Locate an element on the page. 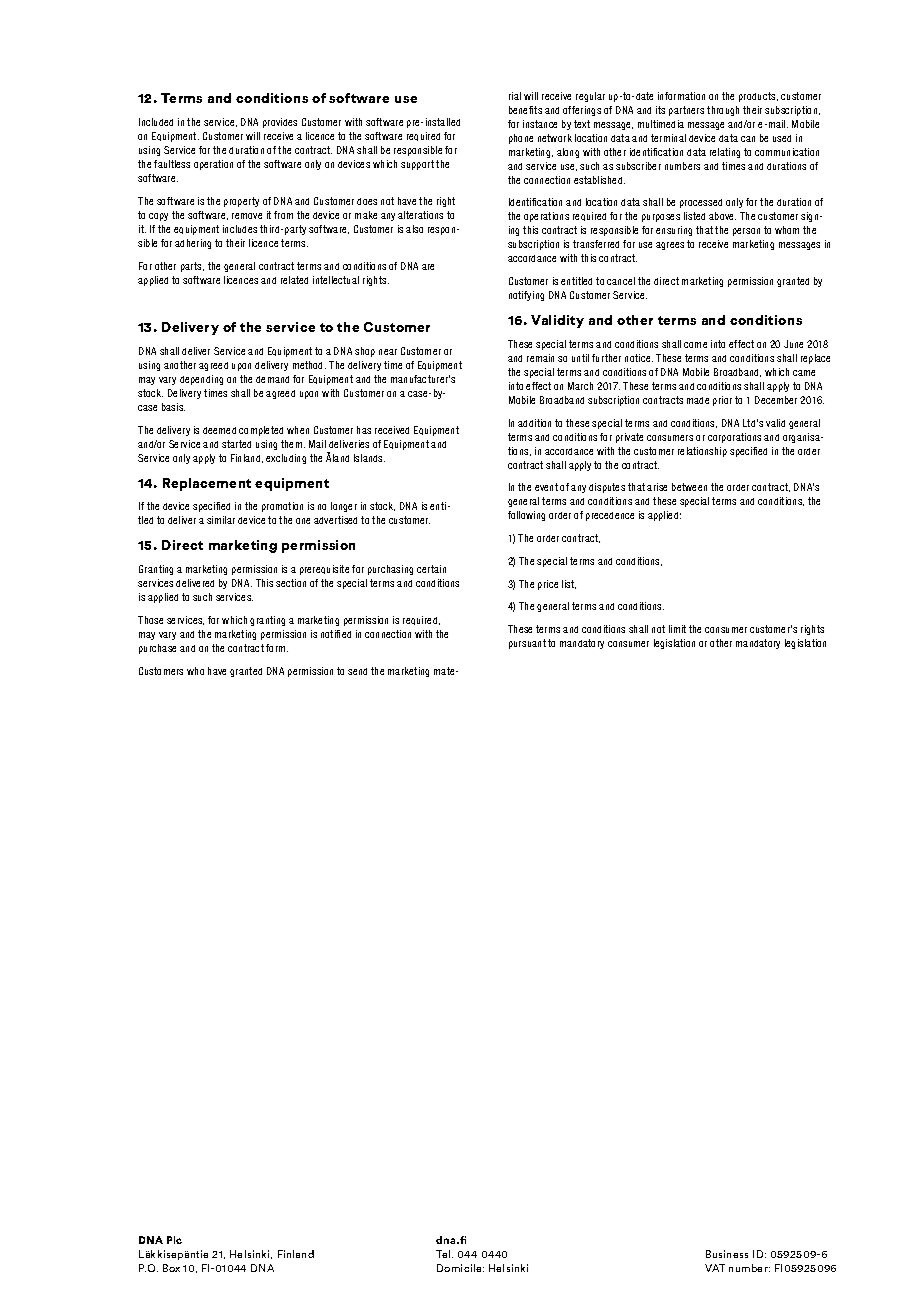 The height and width of the image is (1308, 924). send is located at coordinates (357, 671).
